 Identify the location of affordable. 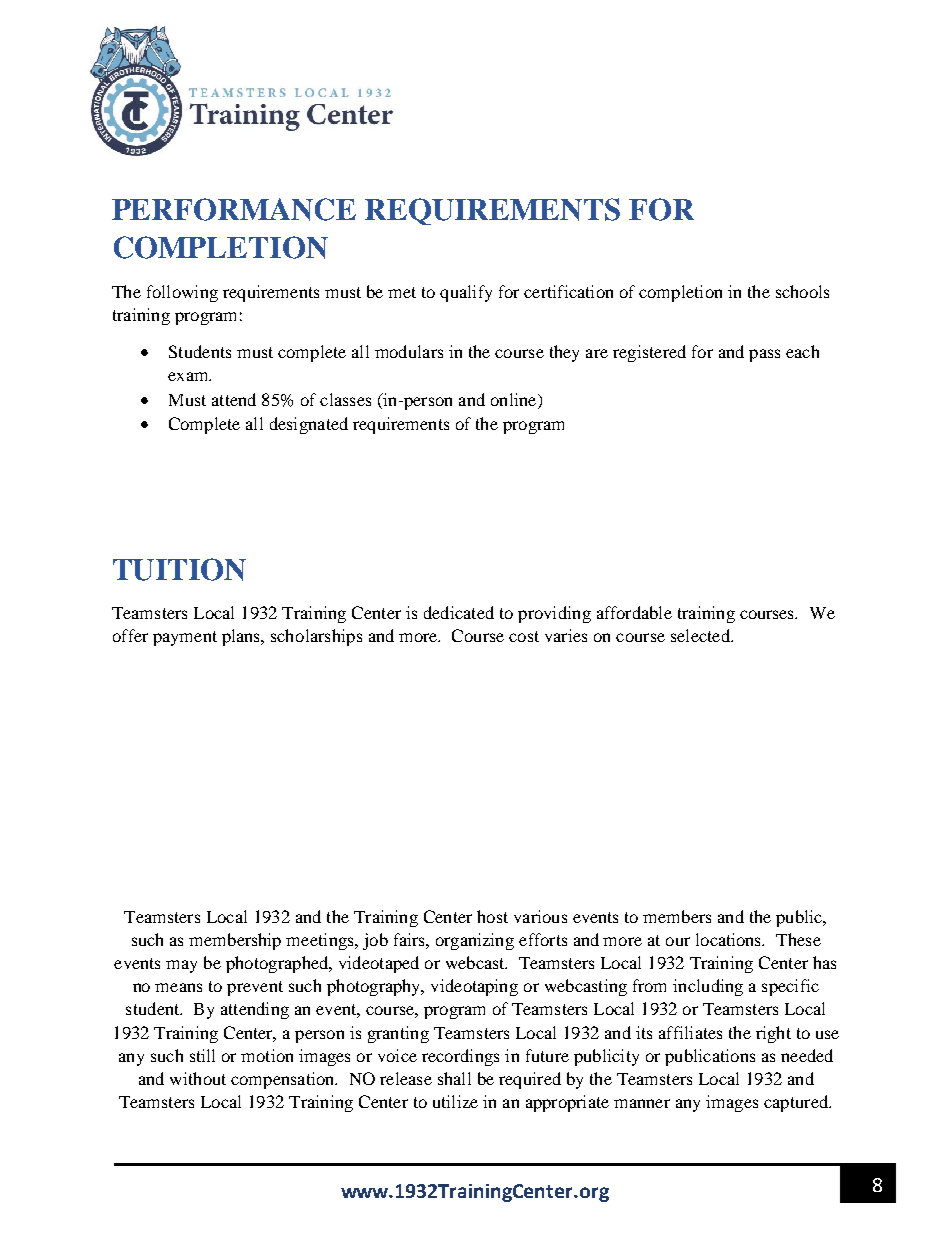
(634, 612).
